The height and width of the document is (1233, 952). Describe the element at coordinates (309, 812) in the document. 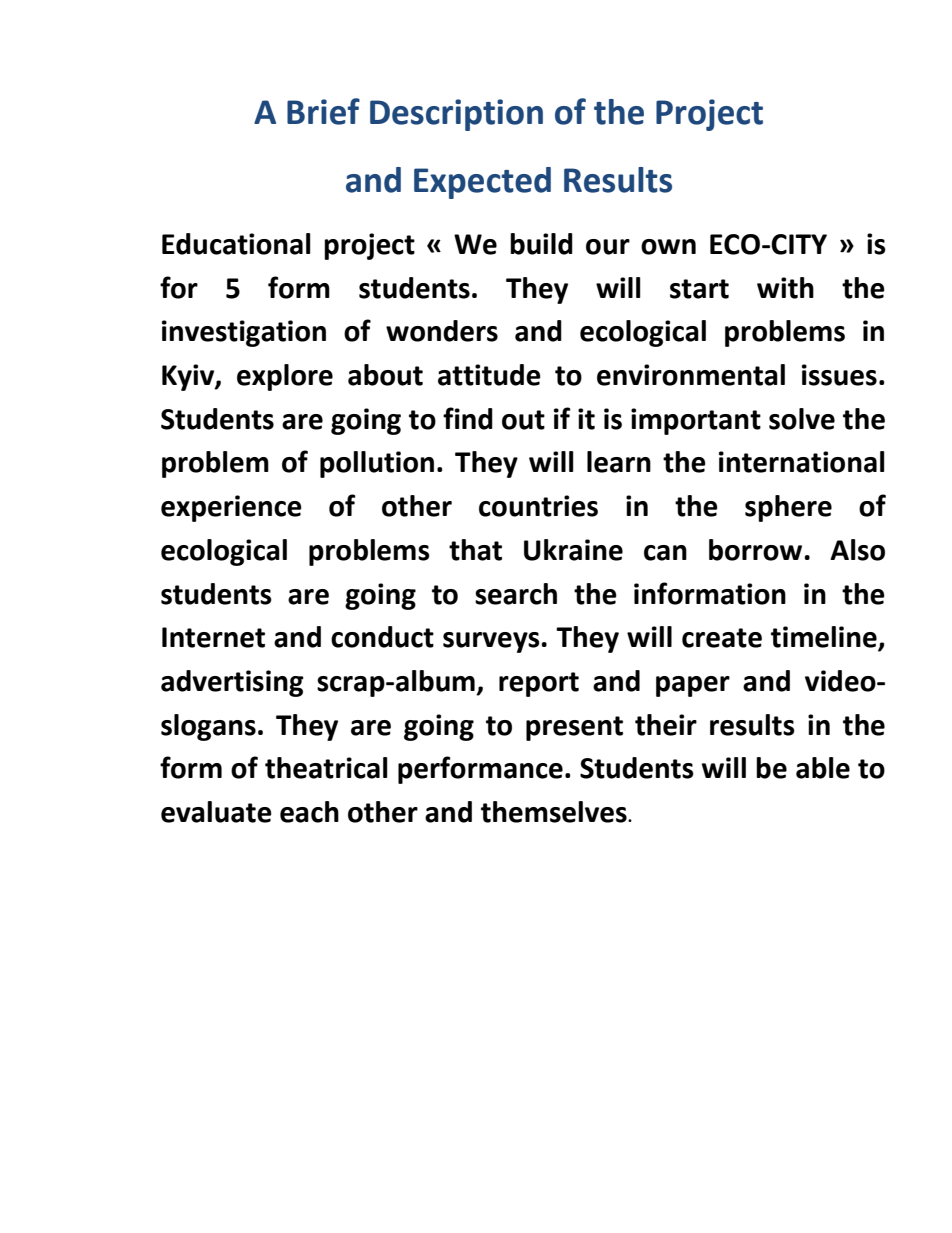

I see `each` at that location.
